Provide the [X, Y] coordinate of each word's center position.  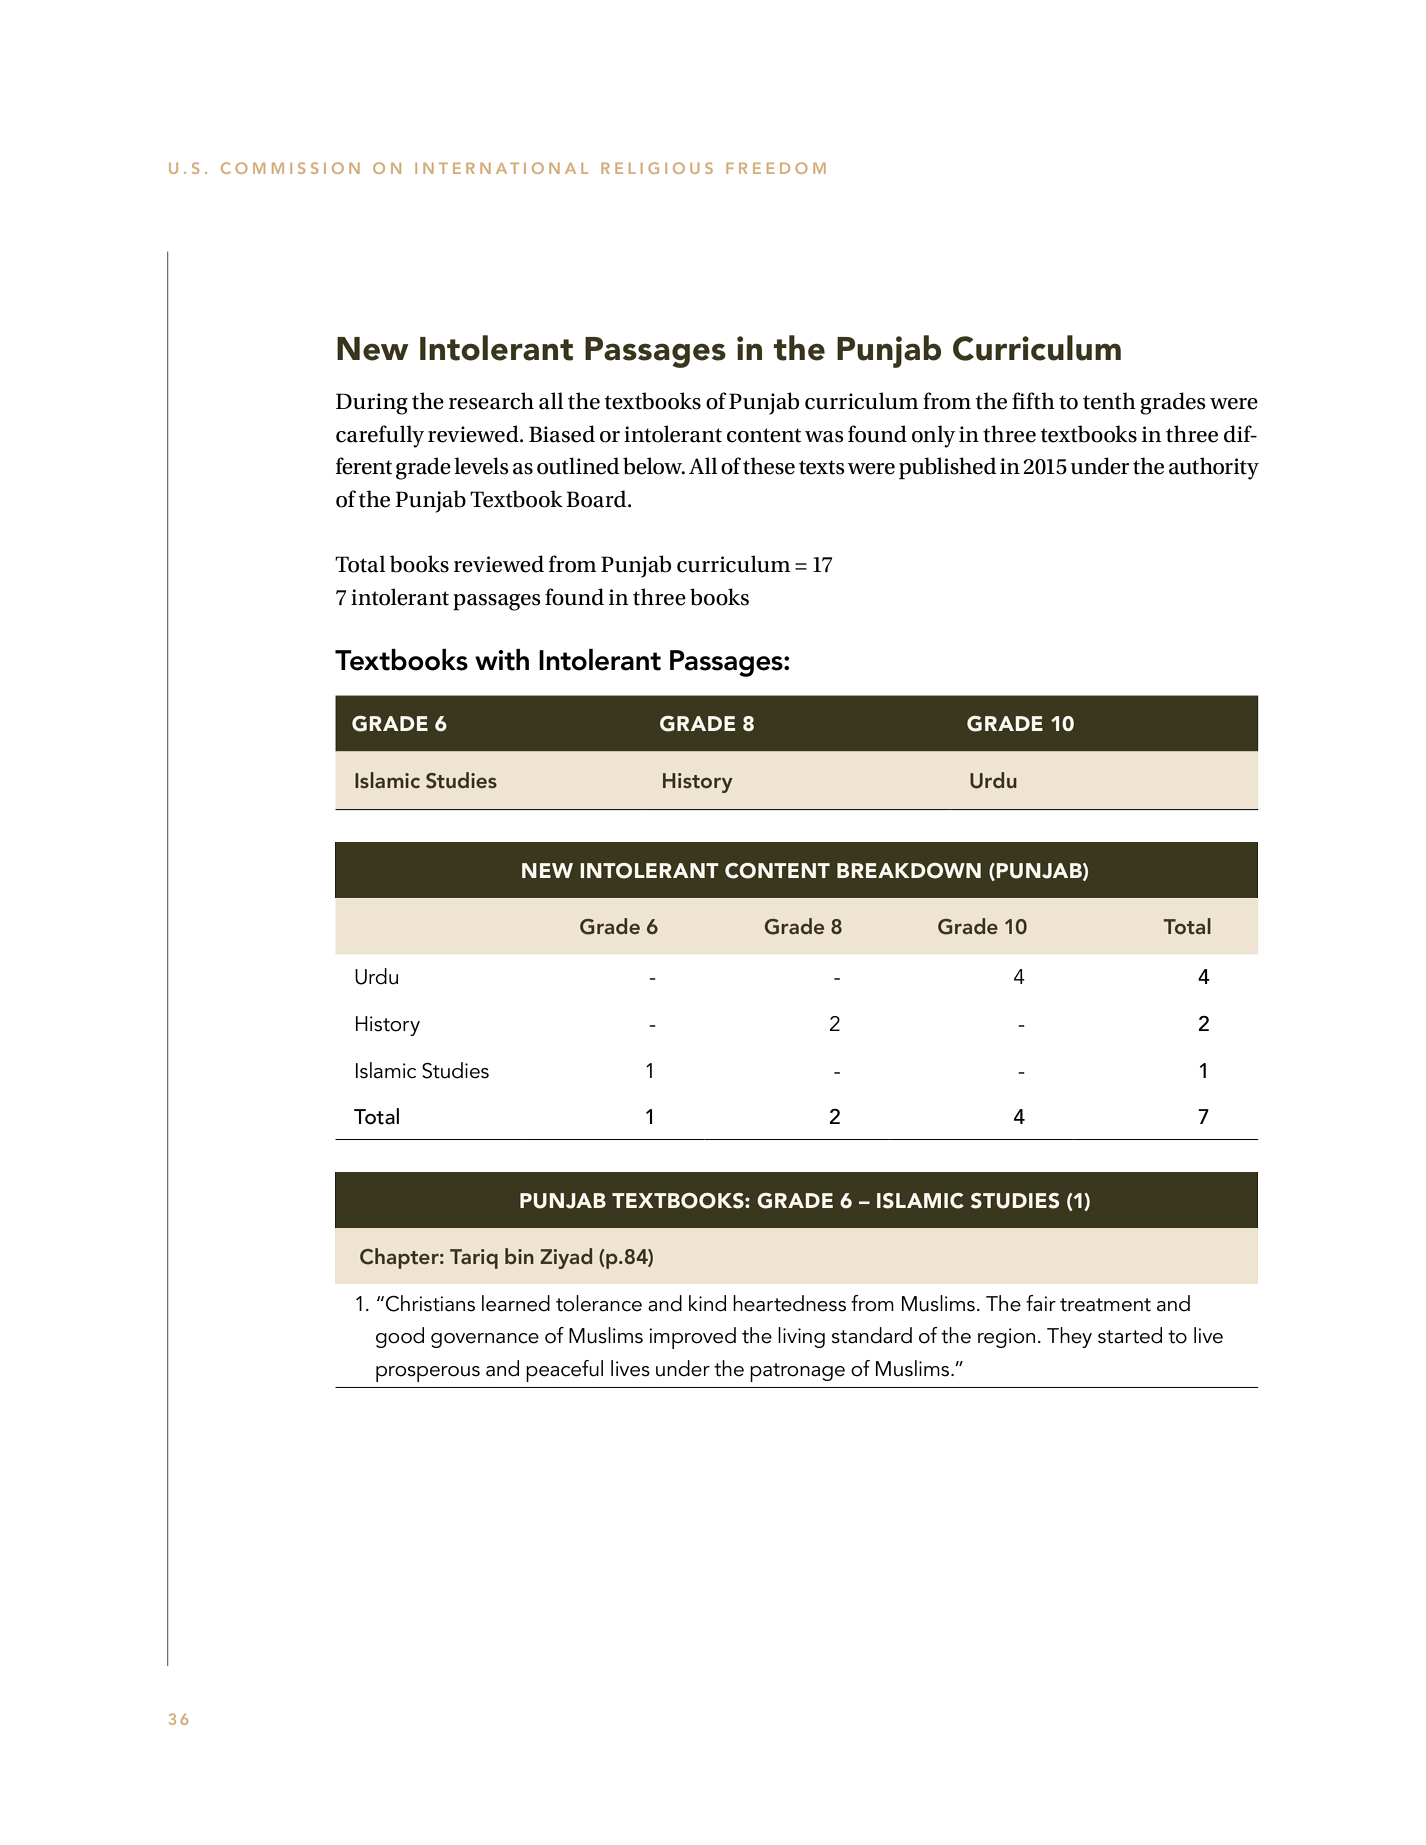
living [801, 1337]
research [491, 401]
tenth [1109, 401]
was [824, 437]
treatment [1105, 1305]
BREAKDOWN [909, 871]
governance [485, 1340]
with [502, 660]
